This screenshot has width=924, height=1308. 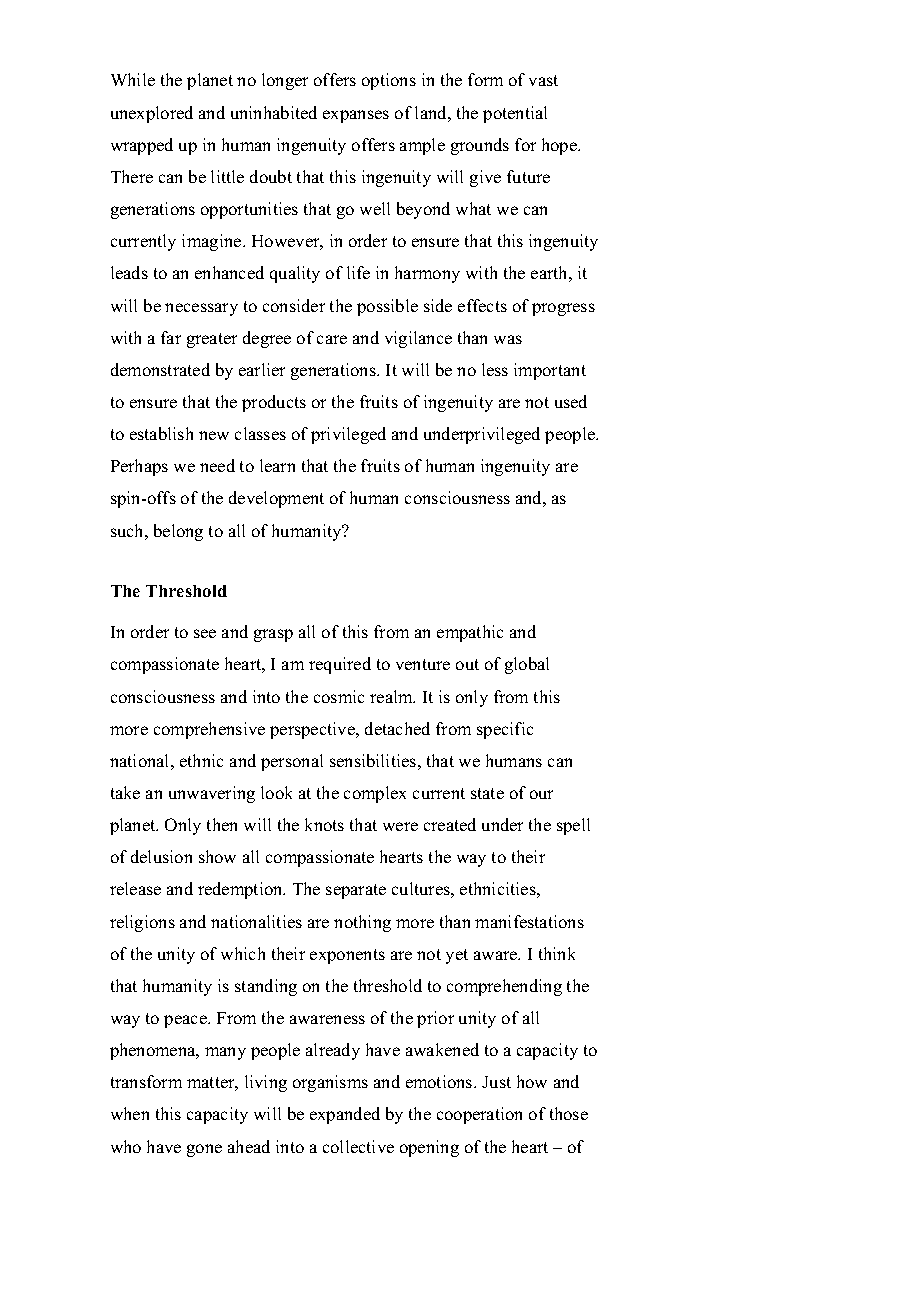 I want to click on belong, so click(x=178, y=532).
